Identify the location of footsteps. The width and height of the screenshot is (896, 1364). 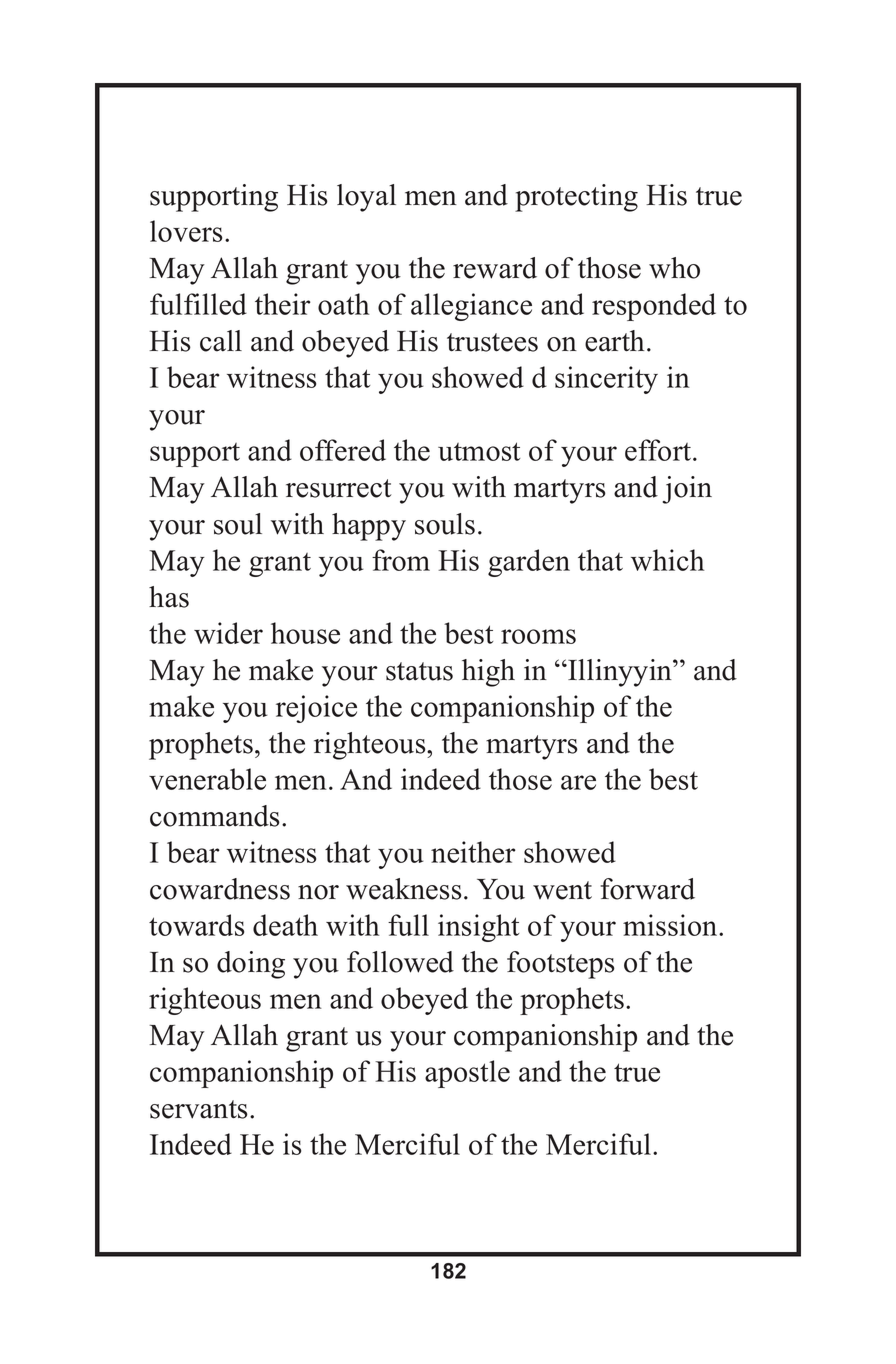
(561, 965).
